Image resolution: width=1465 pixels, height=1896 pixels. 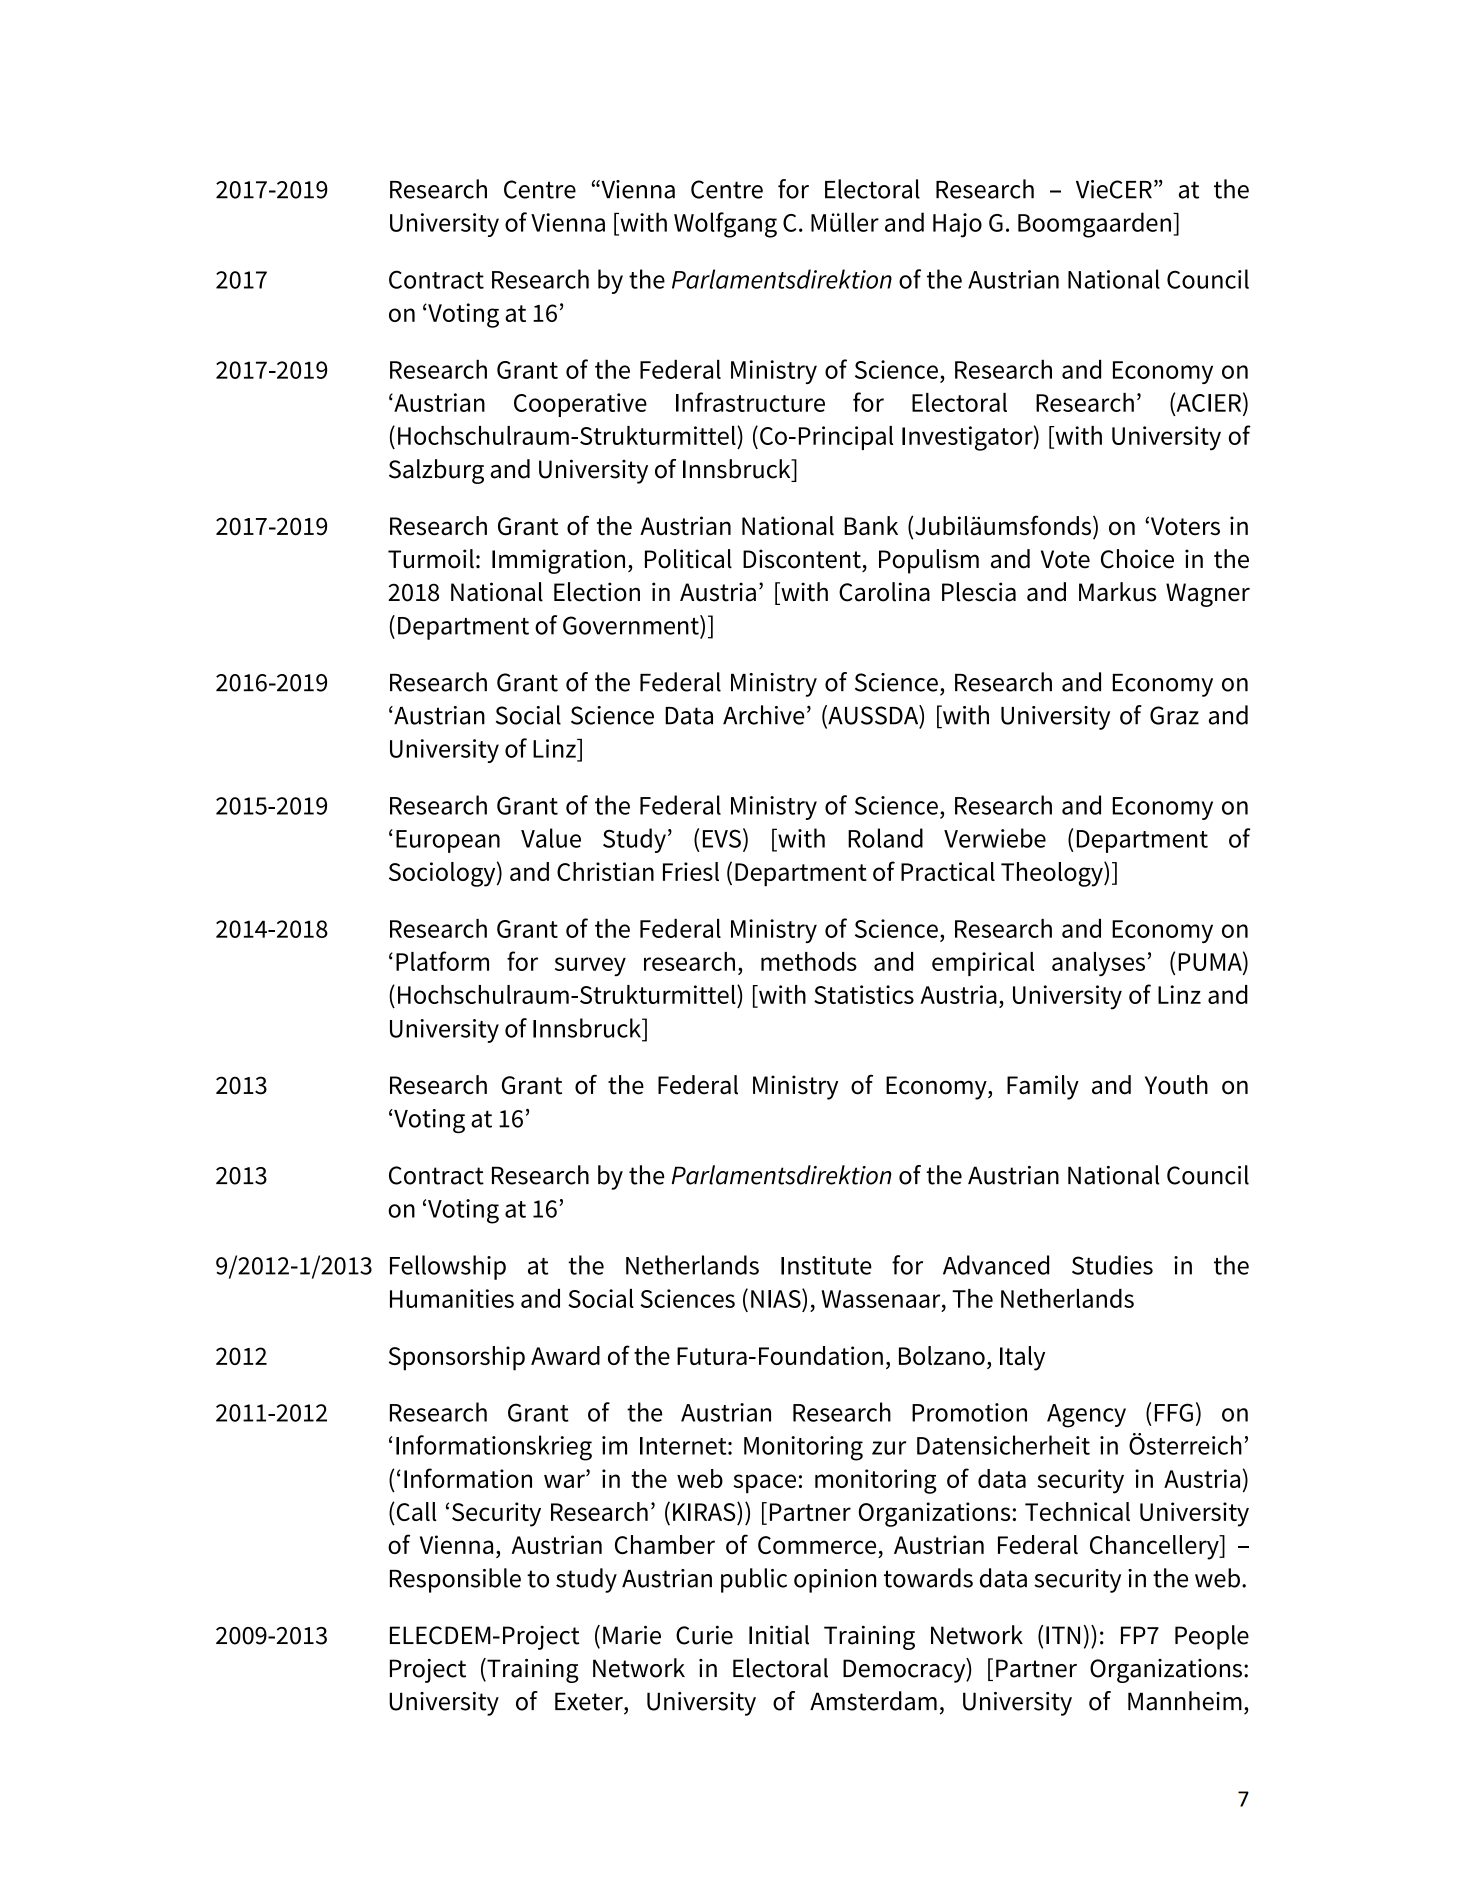 What do you see at coordinates (725, 225) in the screenshot?
I see `Wolfgang` at bounding box center [725, 225].
